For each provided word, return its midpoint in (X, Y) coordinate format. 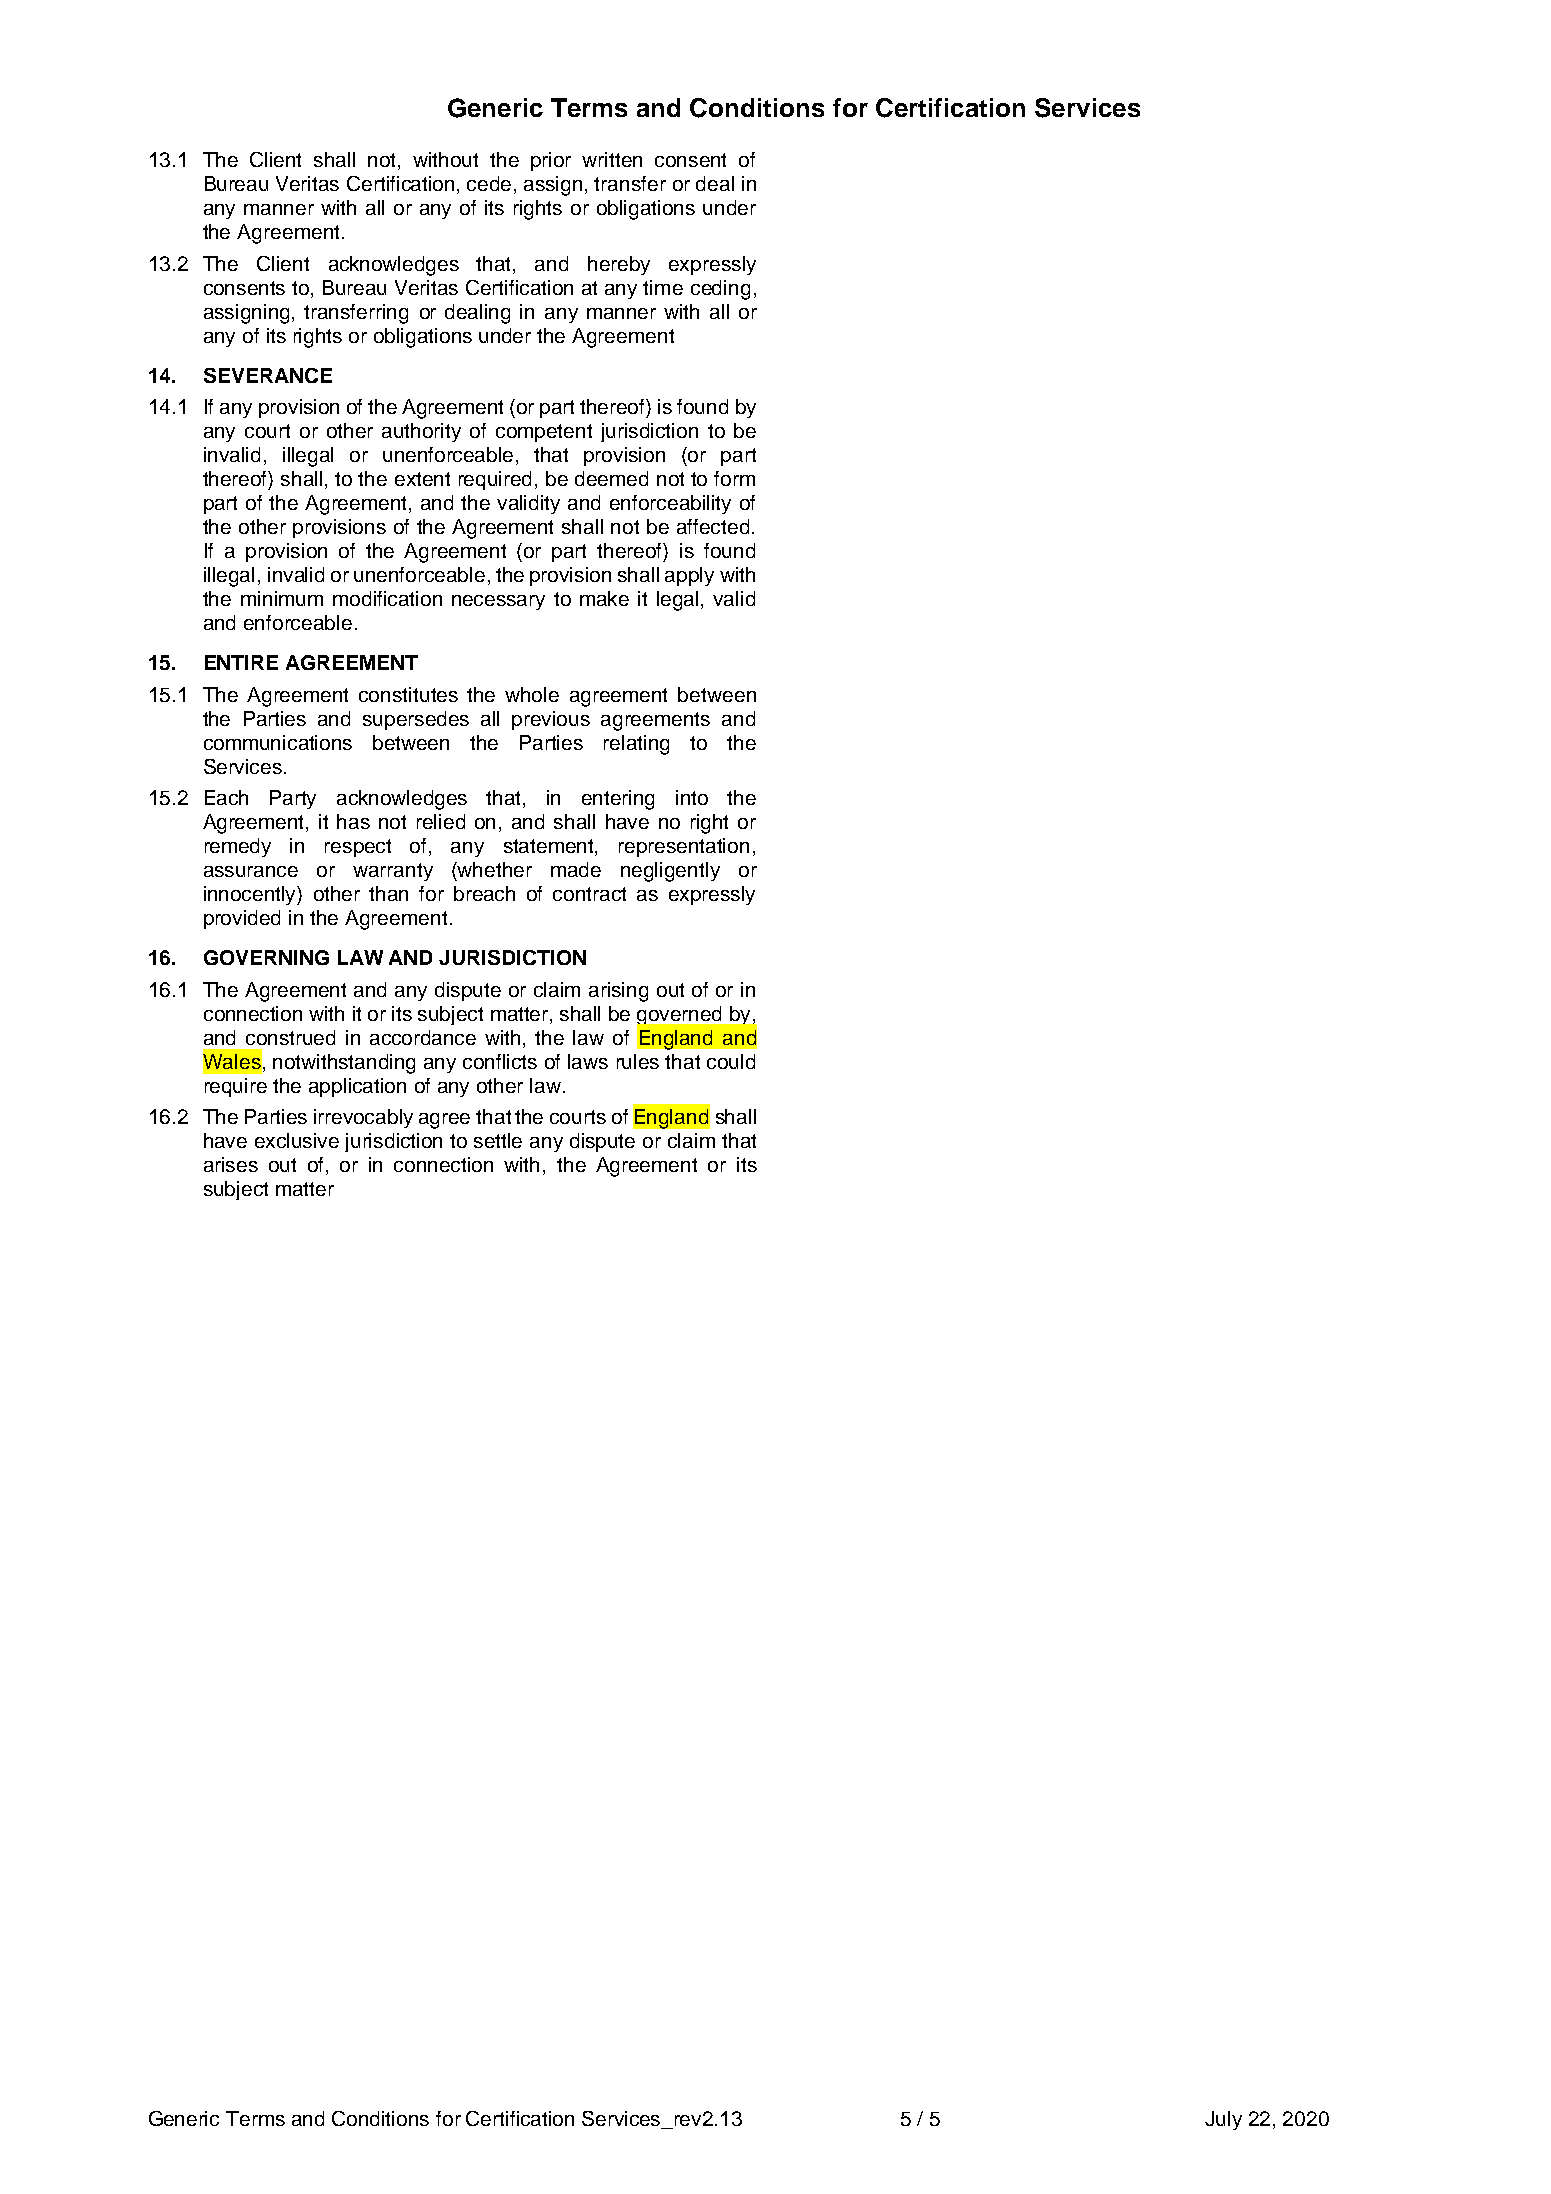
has (353, 821)
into (692, 797)
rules (638, 1061)
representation (684, 847)
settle (498, 1140)
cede (489, 183)
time (663, 287)
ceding (720, 290)
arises (231, 1164)
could (731, 1061)
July (1223, 2120)
